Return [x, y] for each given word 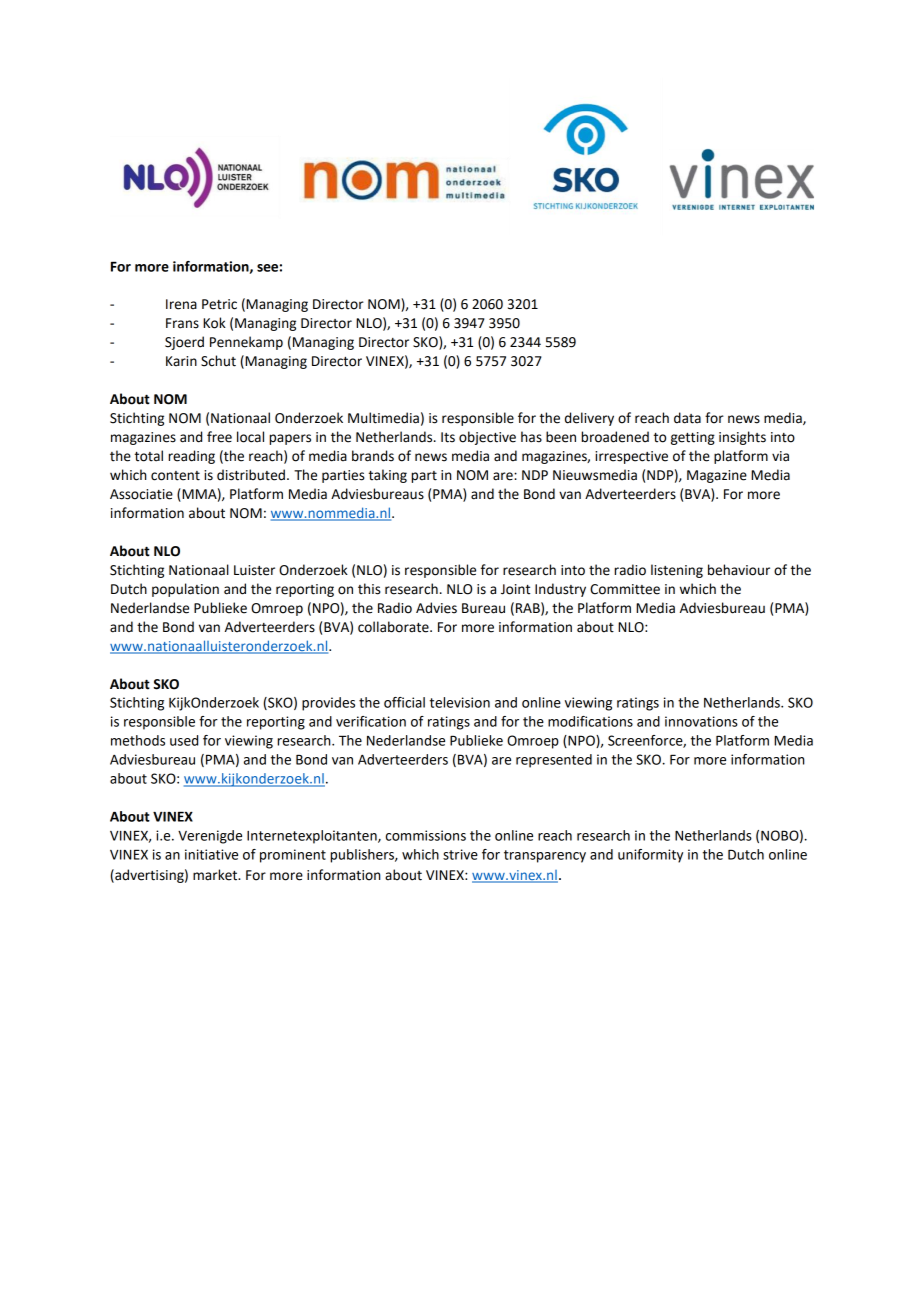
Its [448, 437]
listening [677, 571]
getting [693, 438]
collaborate [394, 627]
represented [554, 761]
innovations [701, 721]
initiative [211, 854]
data [687, 418]
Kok [214, 323]
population [185, 590]
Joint [515, 589]
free [219, 437]
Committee [625, 589]
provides [328, 704]
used [184, 740]
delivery [589, 419]
